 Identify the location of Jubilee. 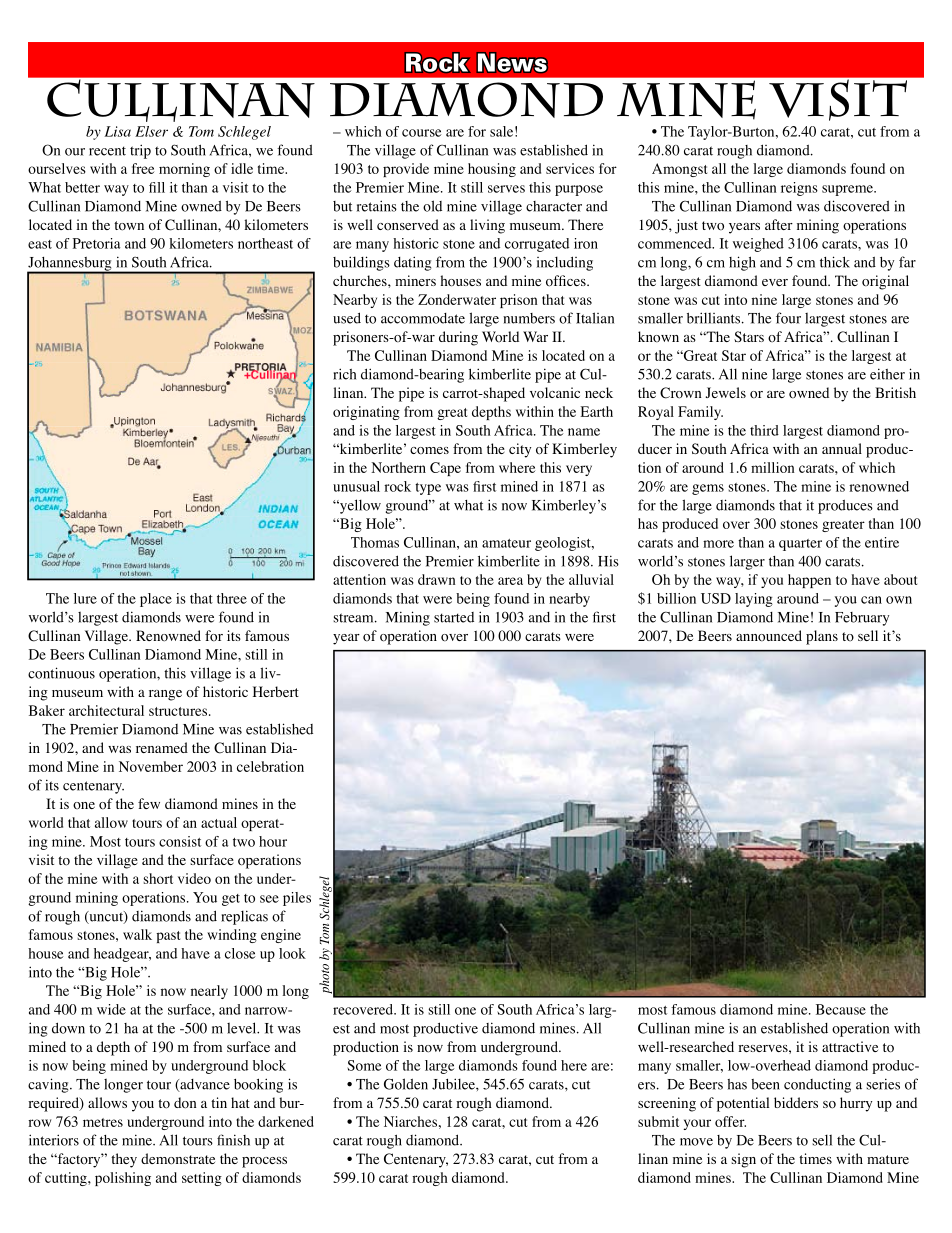
(454, 1084).
